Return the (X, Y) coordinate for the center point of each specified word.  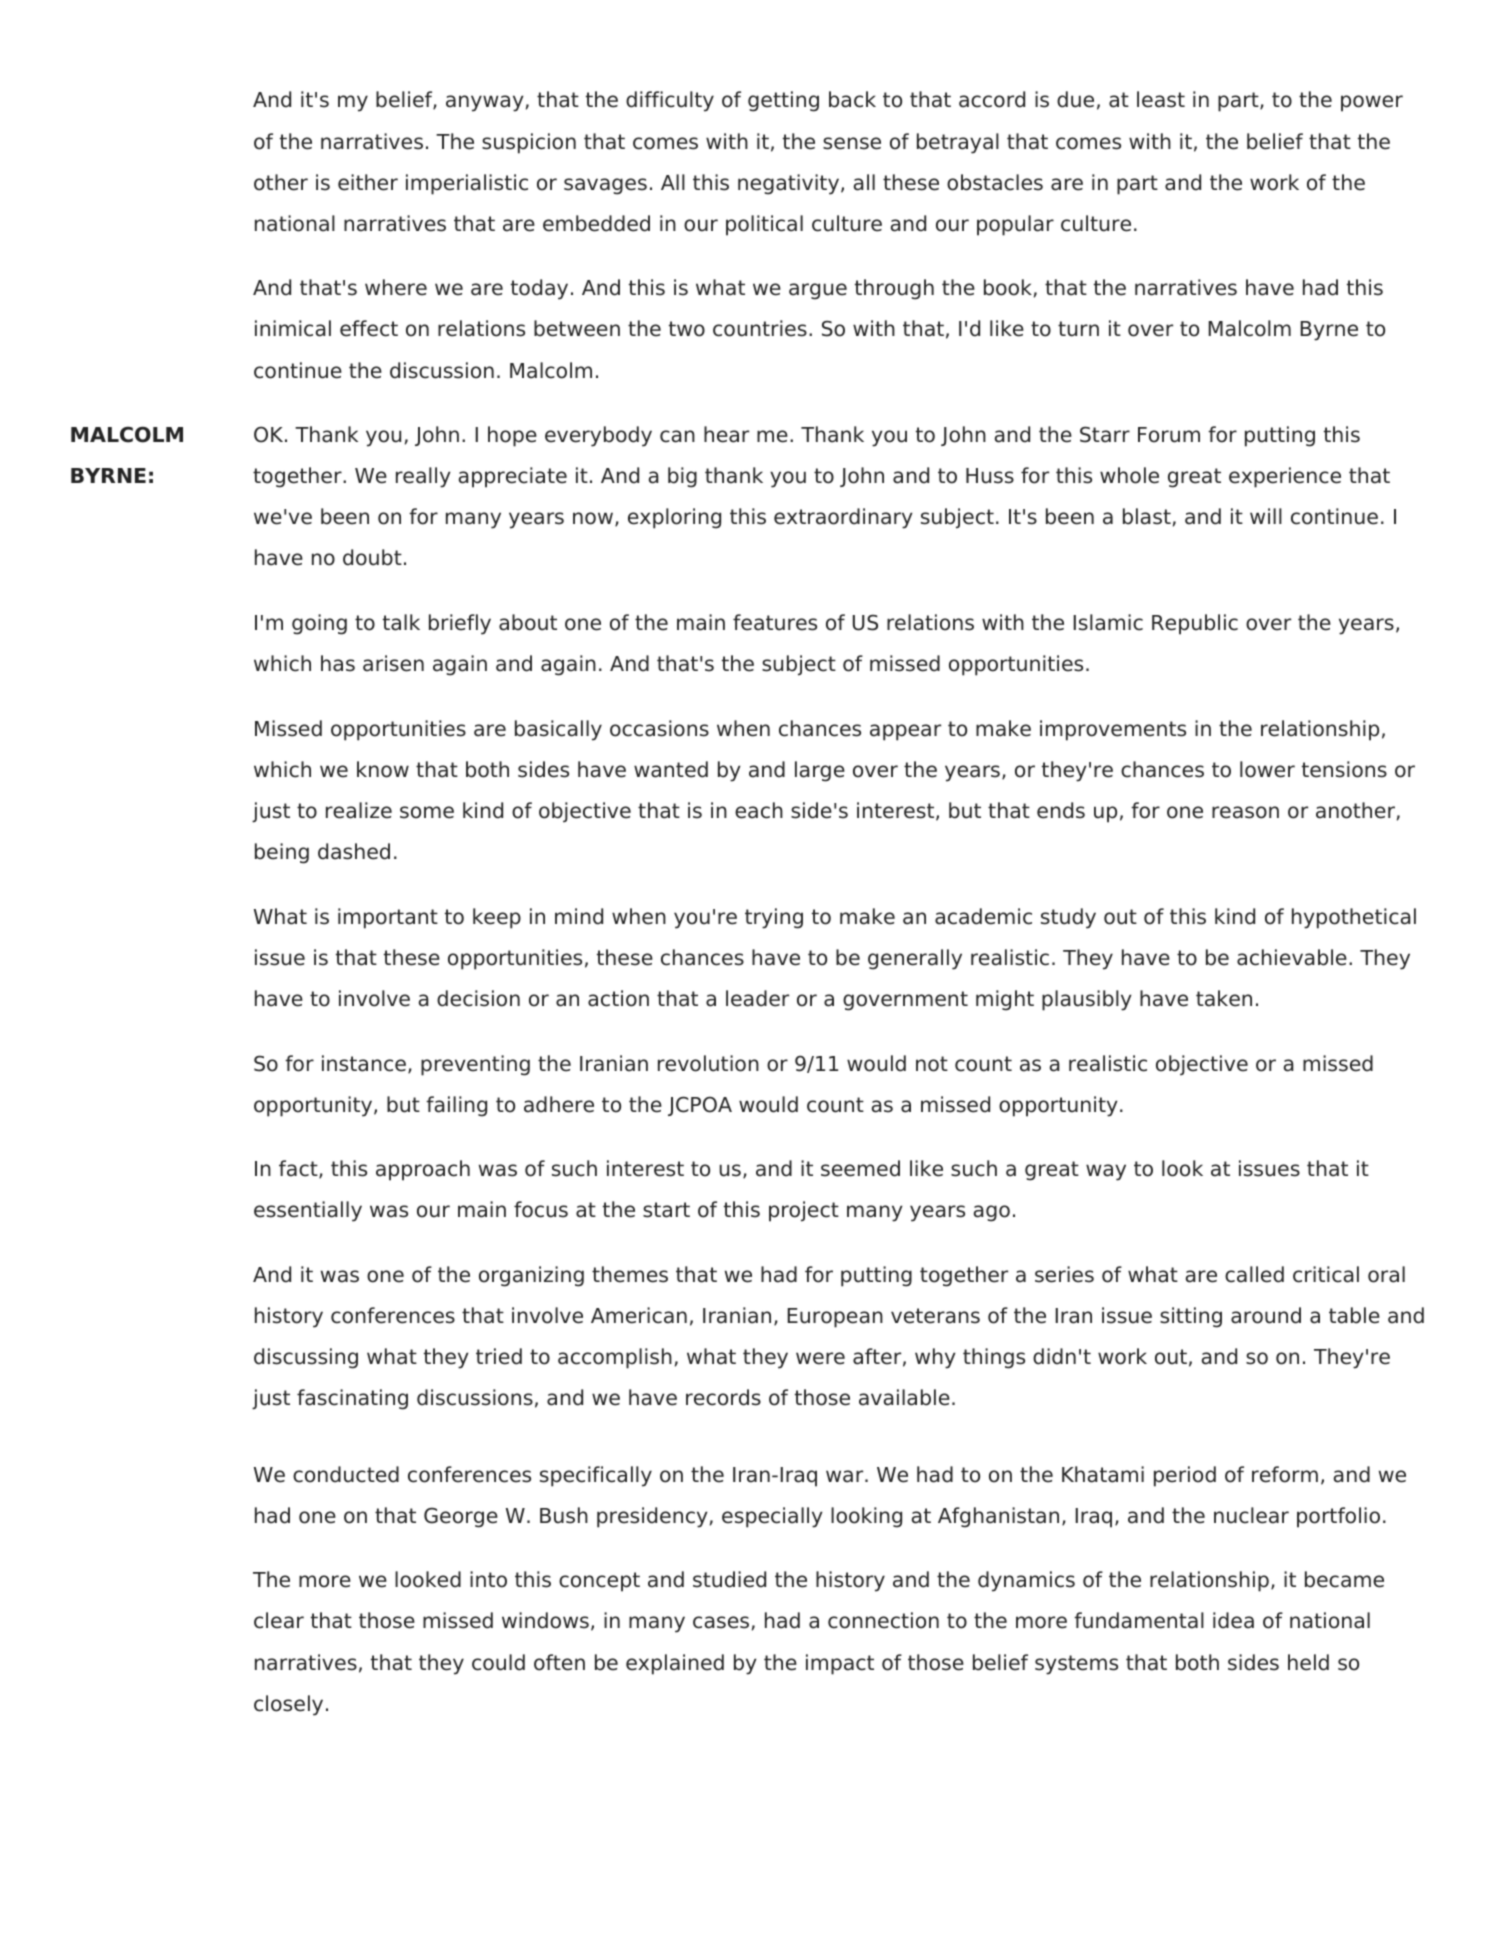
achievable (1292, 957)
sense (852, 143)
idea (1233, 1620)
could (498, 1662)
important (388, 918)
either (368, 182)
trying (774, 918)
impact (840, 1664)
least (1161, 99)
